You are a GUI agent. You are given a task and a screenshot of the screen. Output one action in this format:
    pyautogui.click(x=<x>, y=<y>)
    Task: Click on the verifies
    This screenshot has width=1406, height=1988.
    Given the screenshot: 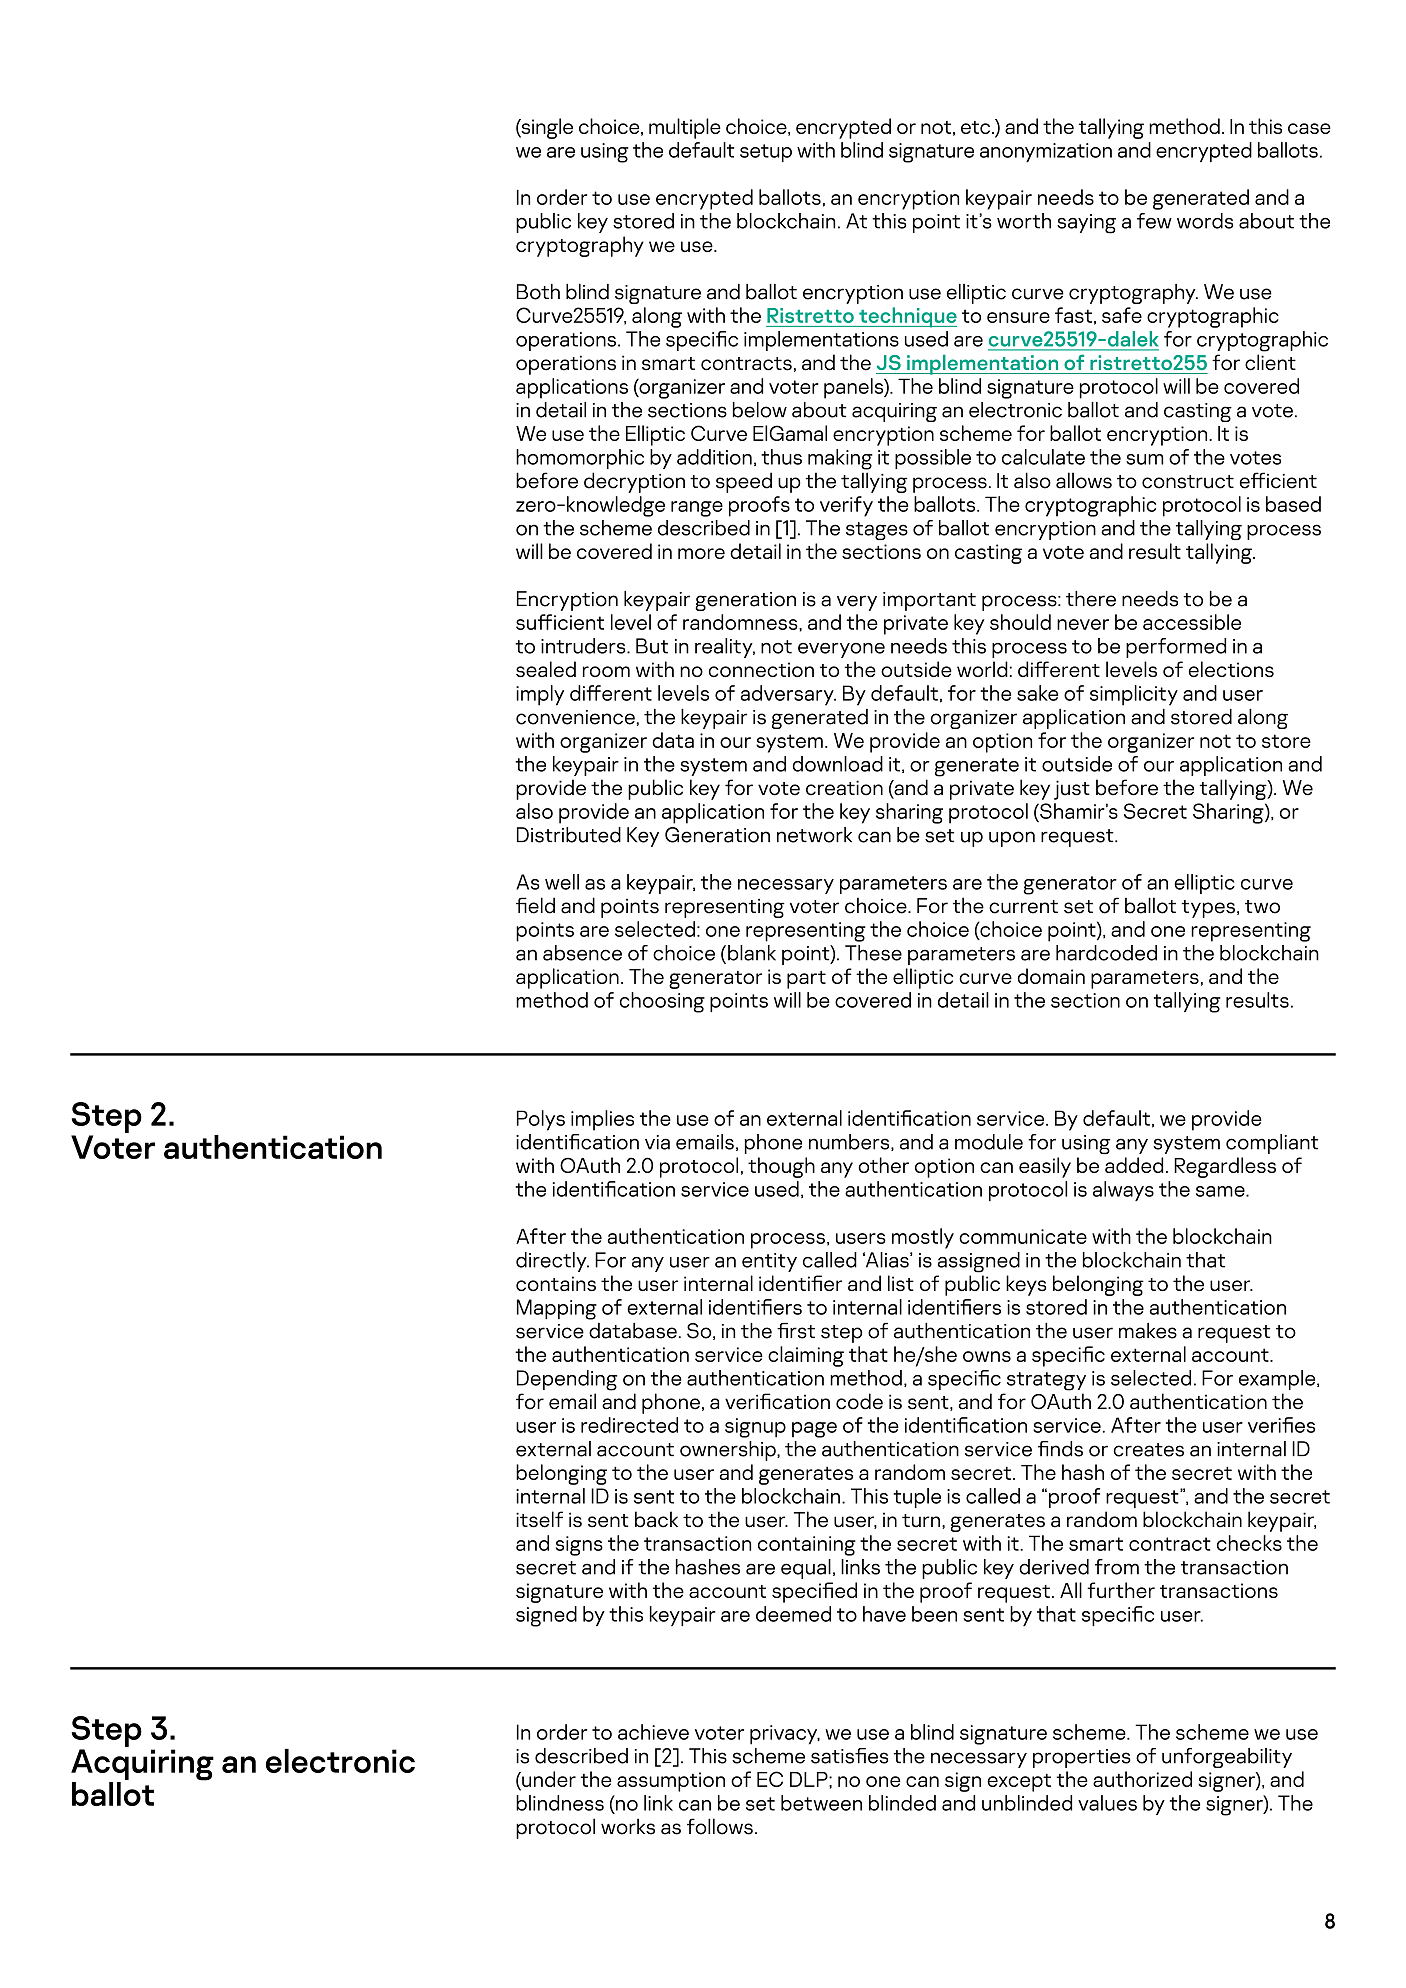 What is the action you would take?
    pyautogui.click(x=1281, y=1425)
